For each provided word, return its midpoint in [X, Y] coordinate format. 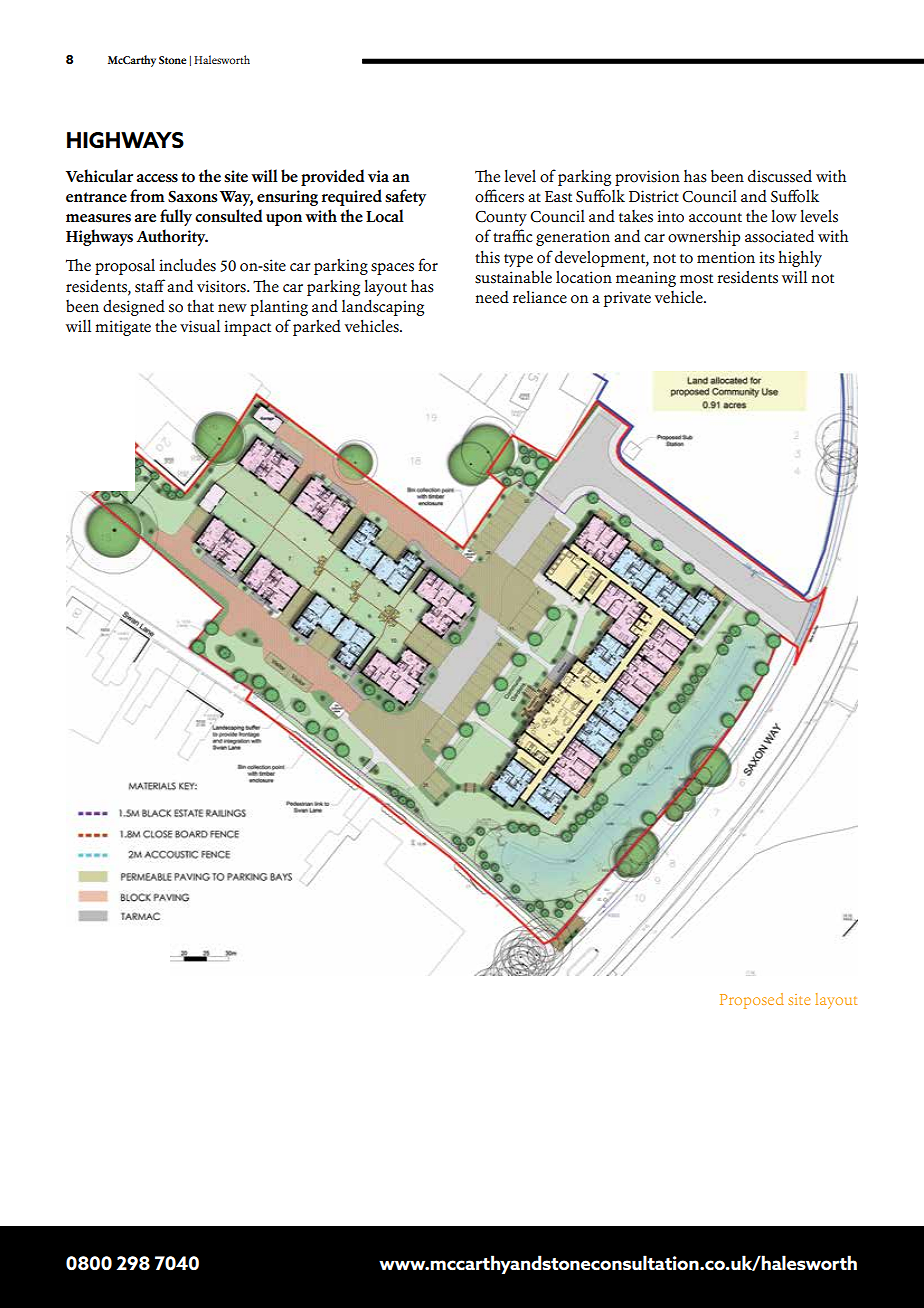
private [627, 299]
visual [200, 326]
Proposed [752, 1001]
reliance [540, 297]
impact [247, 328]
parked [317, 327]
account [715, 218]
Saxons [193, 197]
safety [405, 197]
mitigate [123, 328]
